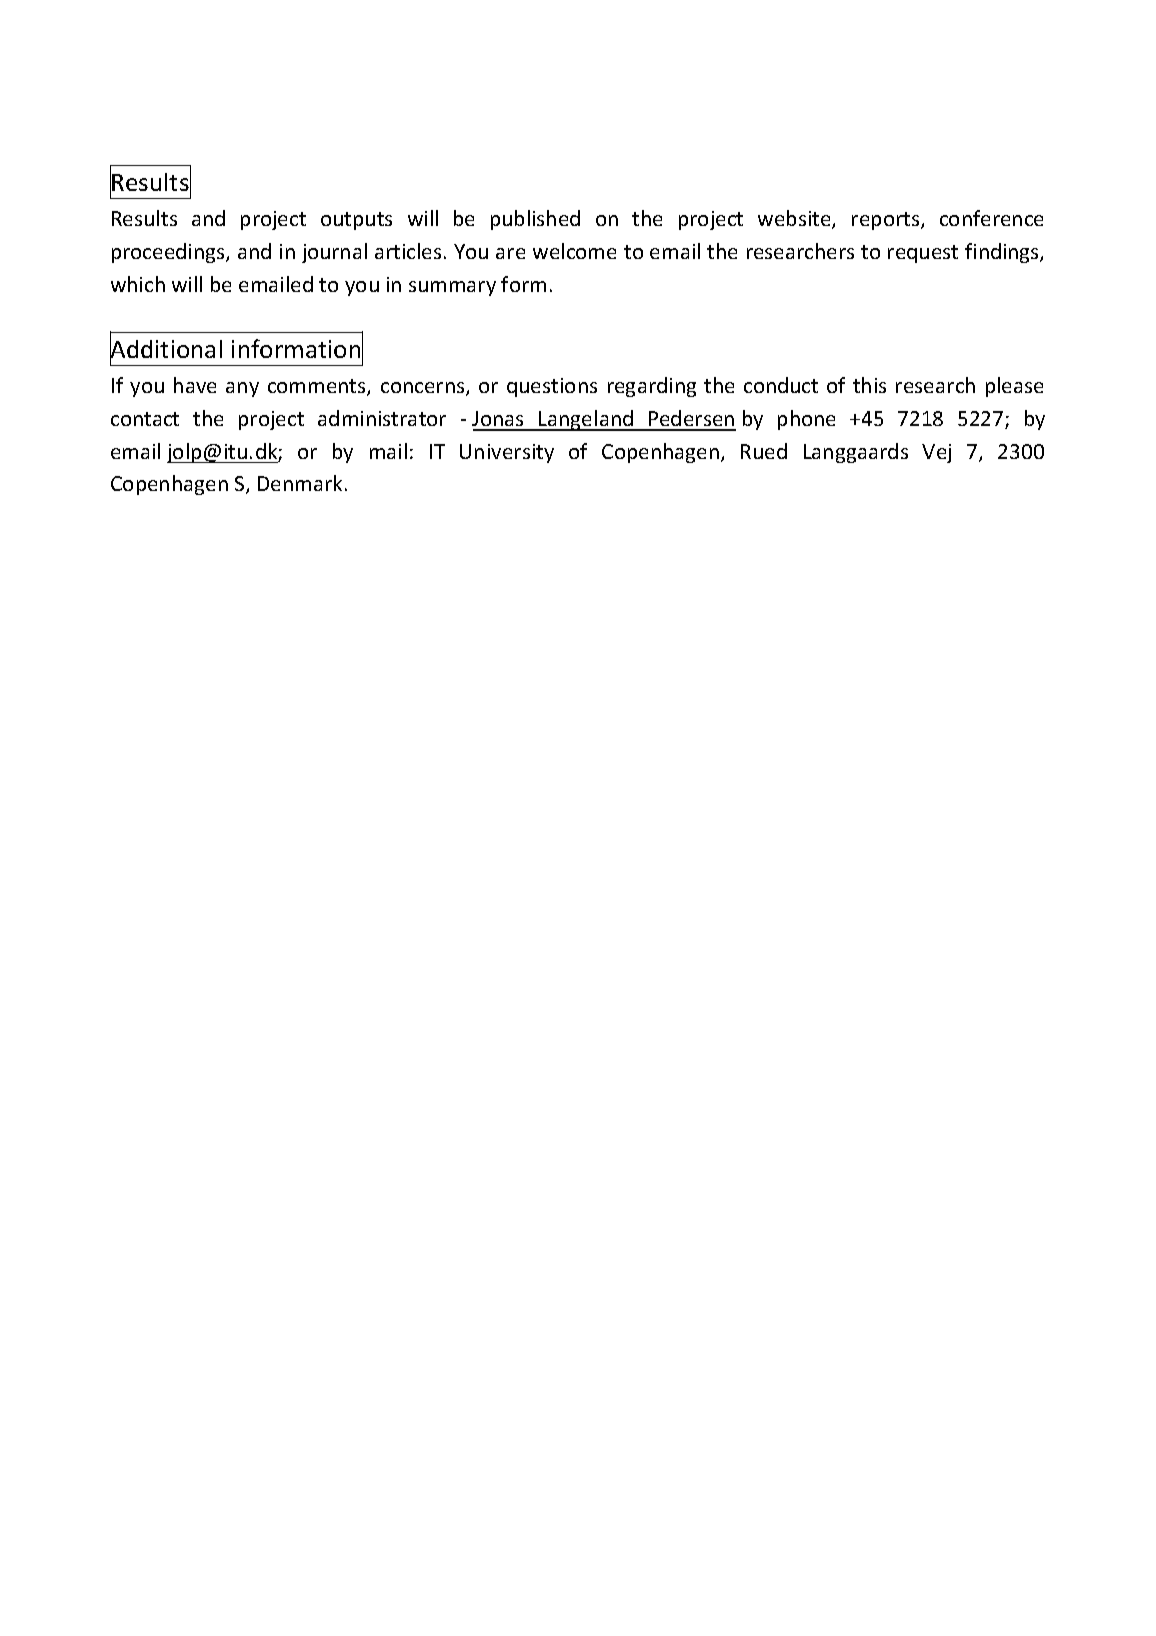 This screenshot has height=1636, width=1156. Describe the element at coordinates (869, 385) in the screenshot. I see `this` at that location.
